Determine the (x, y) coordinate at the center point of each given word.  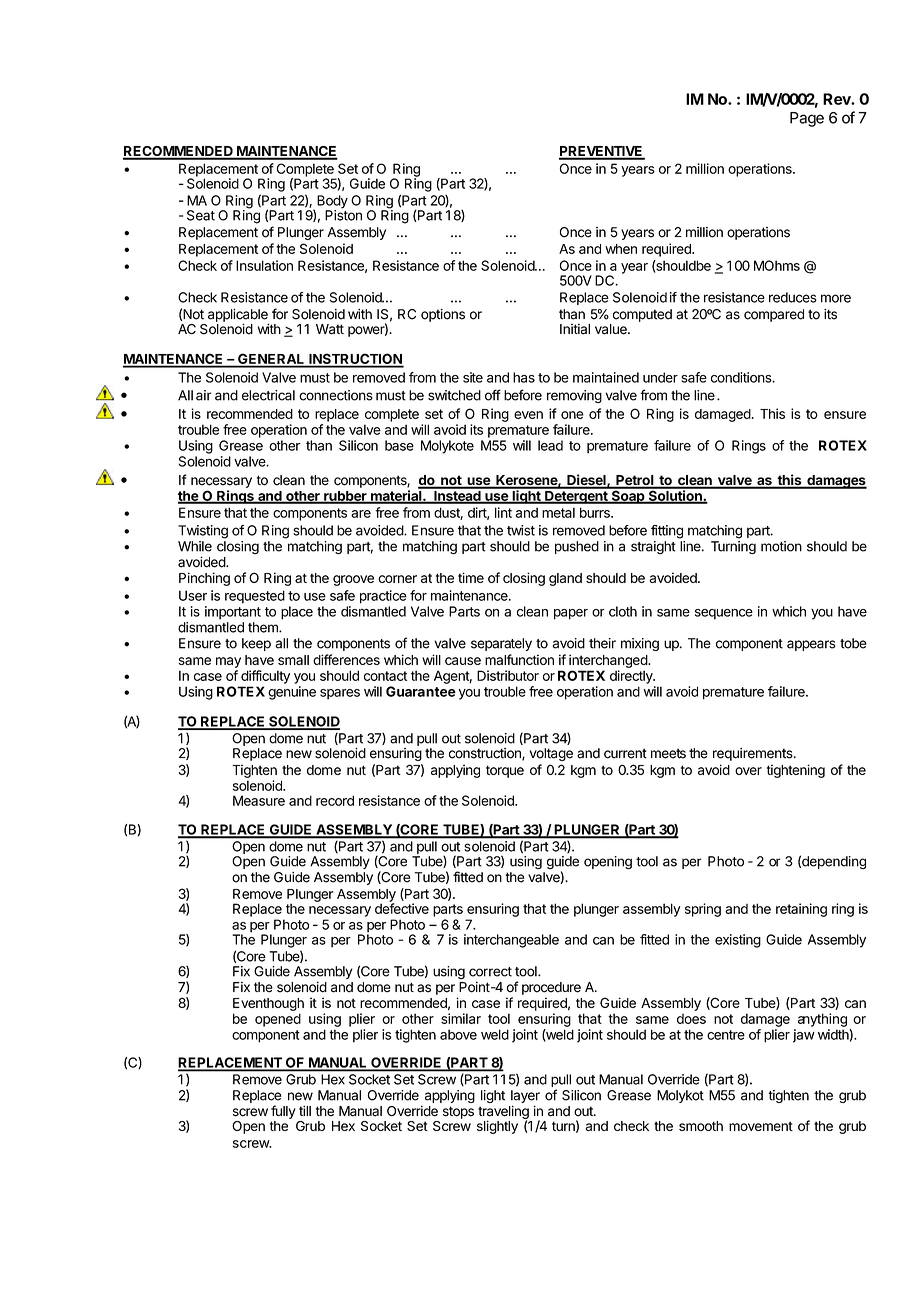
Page (807, 119)
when (621, 249)
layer (525, 1096)
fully (283, 1112)
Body (332, 203)
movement (761, 1126)
